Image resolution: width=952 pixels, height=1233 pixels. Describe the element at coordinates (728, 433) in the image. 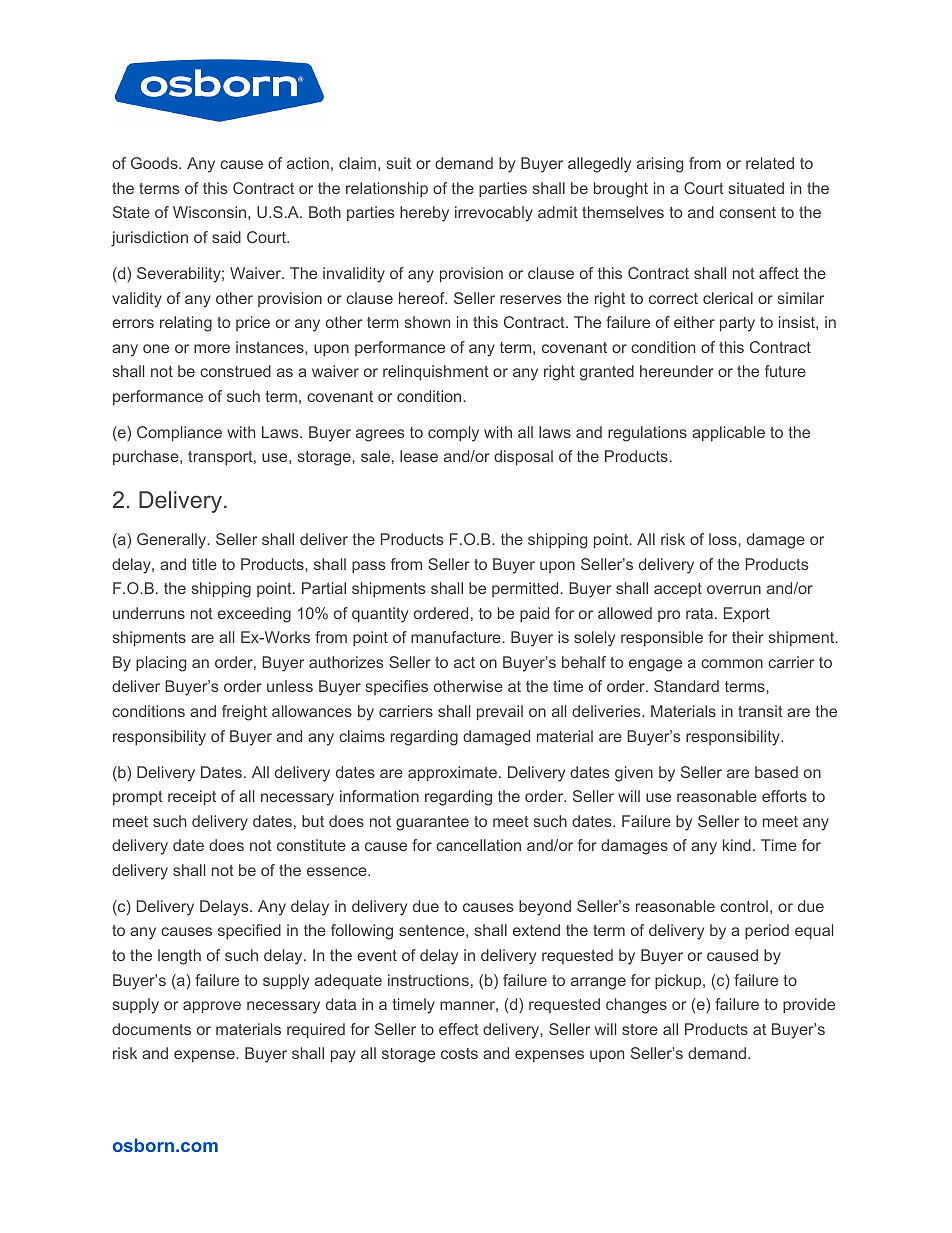

I see `applicable` at that location.
